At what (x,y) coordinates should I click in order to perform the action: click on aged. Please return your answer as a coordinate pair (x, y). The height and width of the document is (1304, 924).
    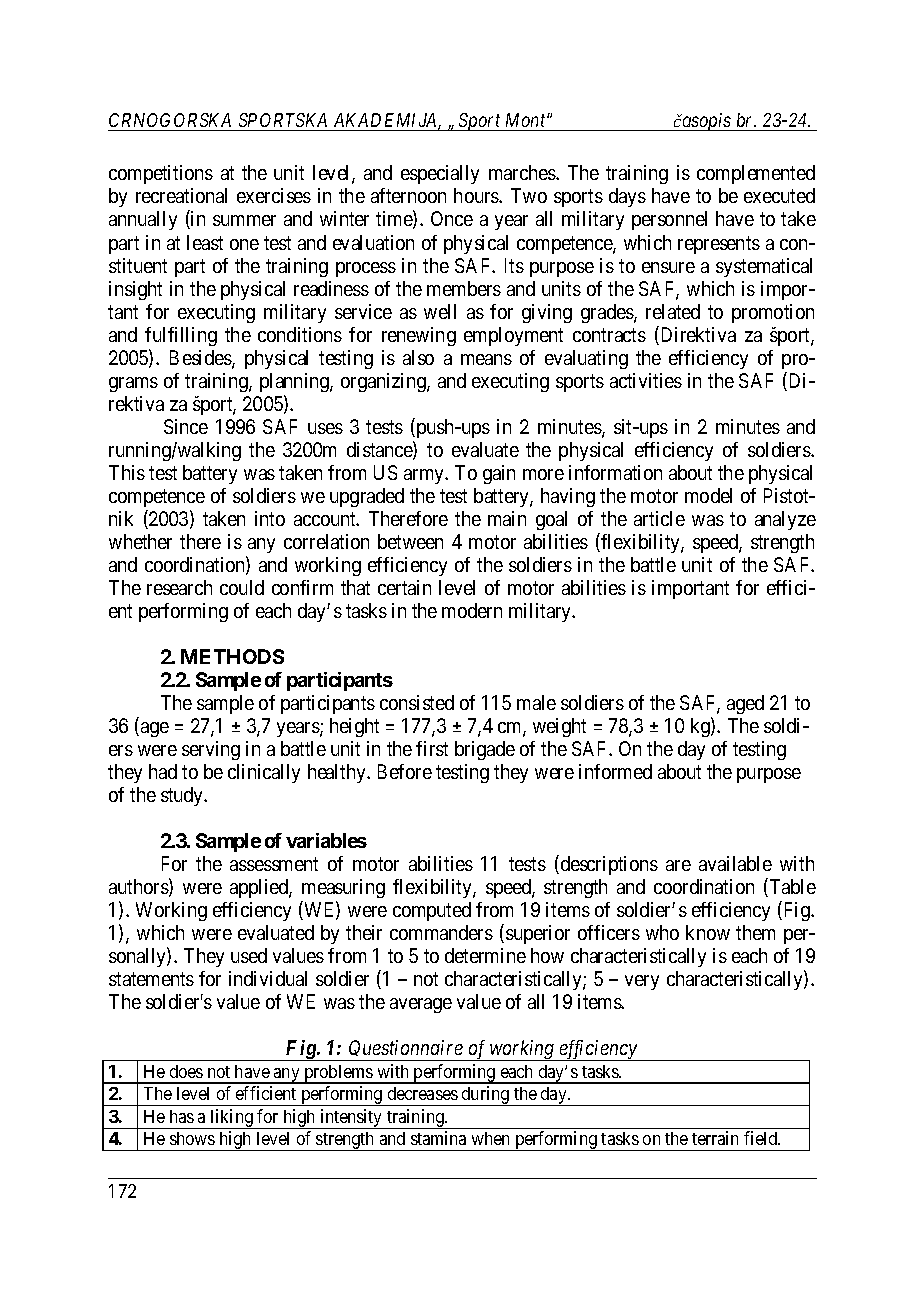
    Looking at the image, I should click on (745, 704).
